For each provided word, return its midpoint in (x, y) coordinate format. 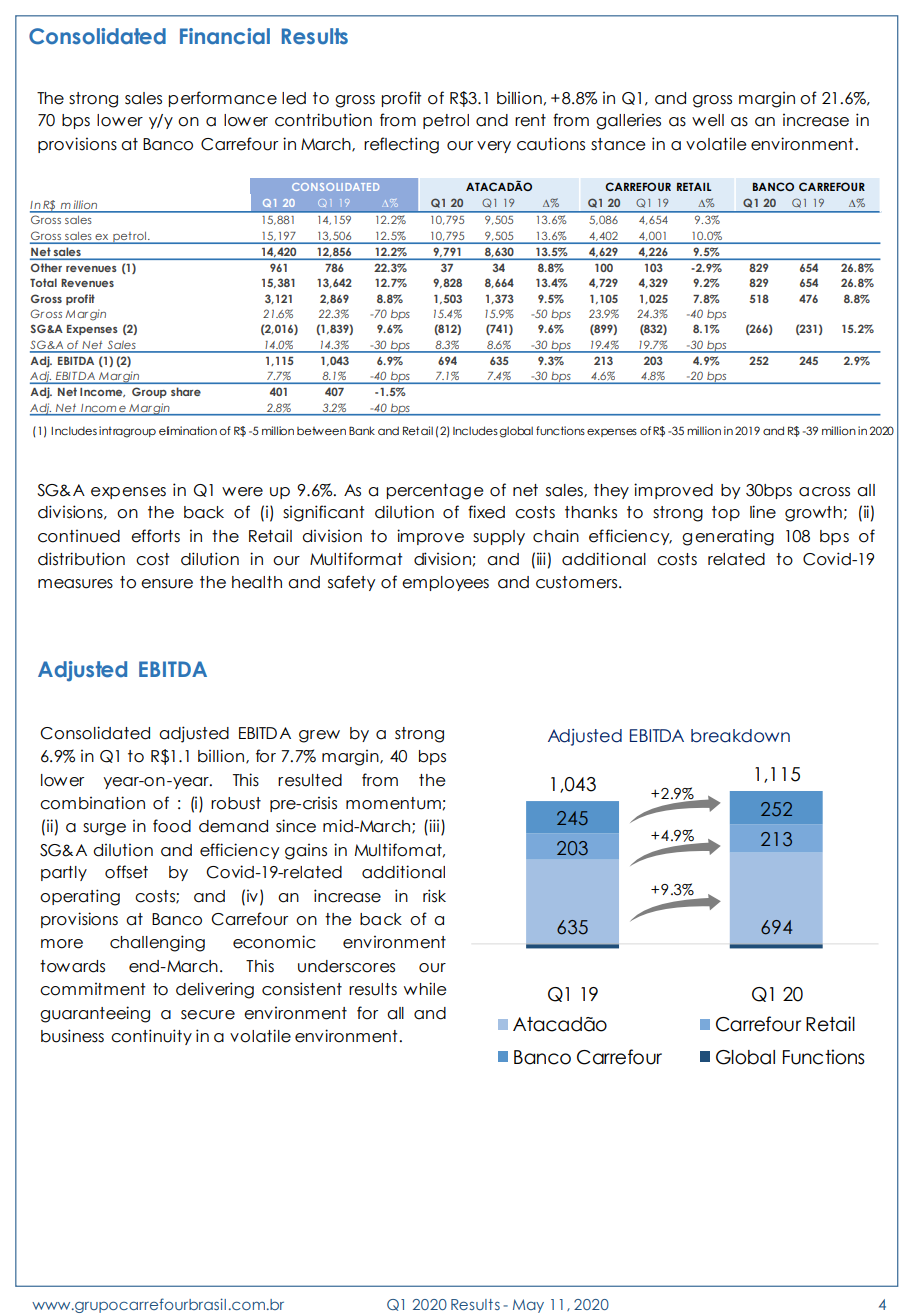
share (186, 391)
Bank (362, 430)
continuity (151, 1037)
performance (223, 99)
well (708, 120)
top (726, 513)
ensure (167, 584)
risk (434, 896)
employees (445, 583)
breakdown (740, 736)
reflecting (401, 145)
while (425, 989)
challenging (157, 943)
